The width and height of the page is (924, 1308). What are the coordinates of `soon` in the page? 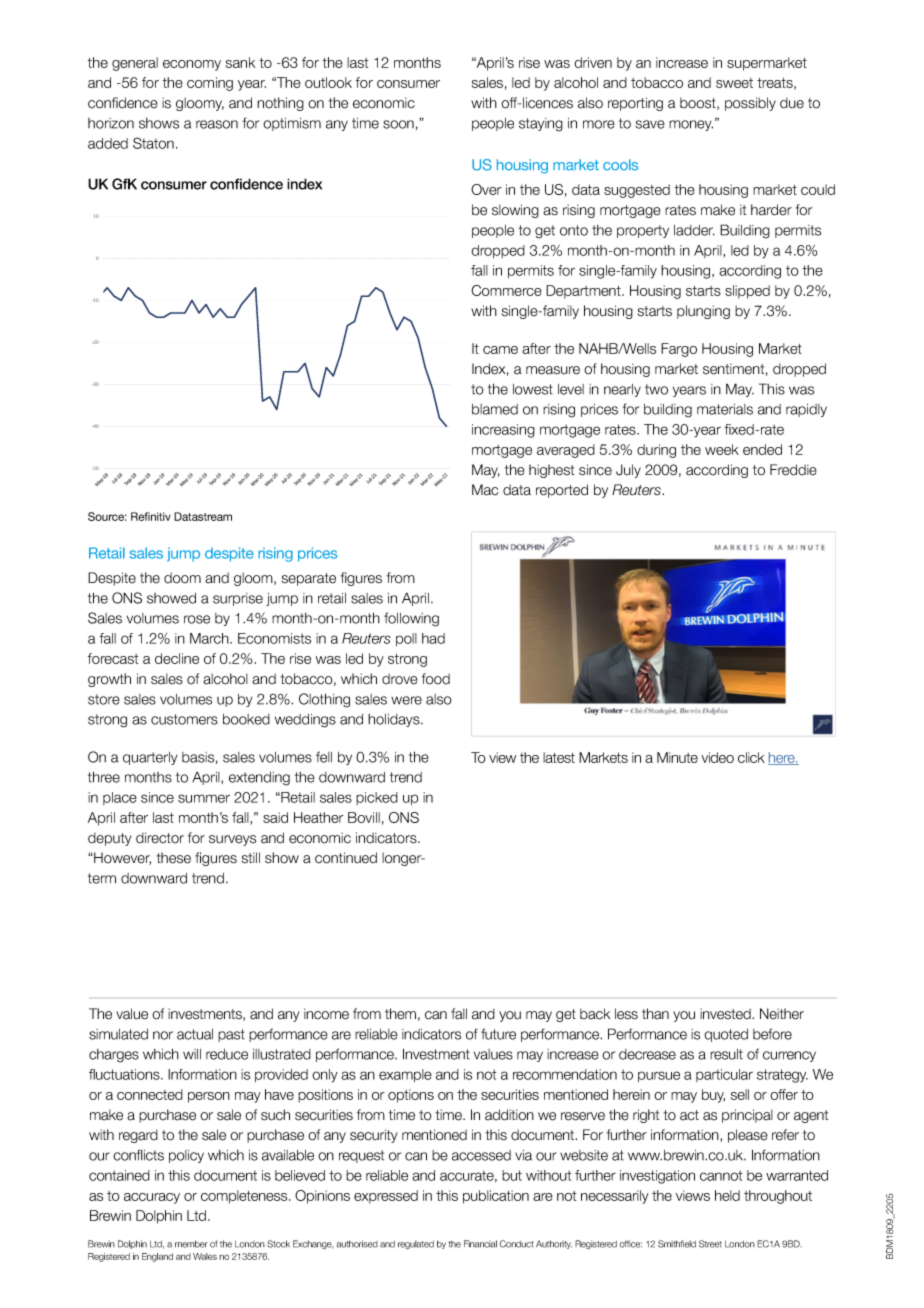 It's located at (398, 124).
